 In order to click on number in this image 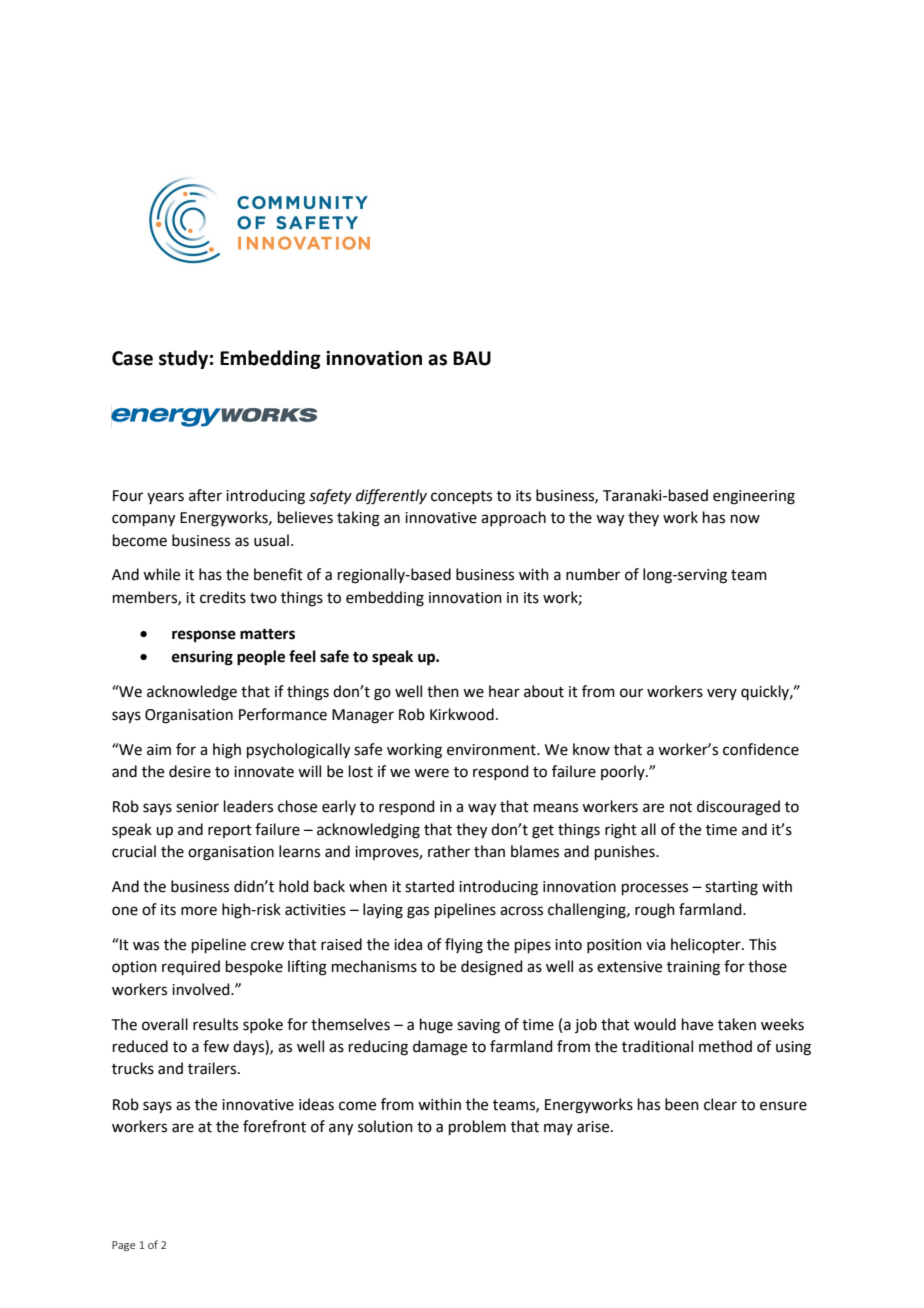, I will do `click(593, 574)`.
